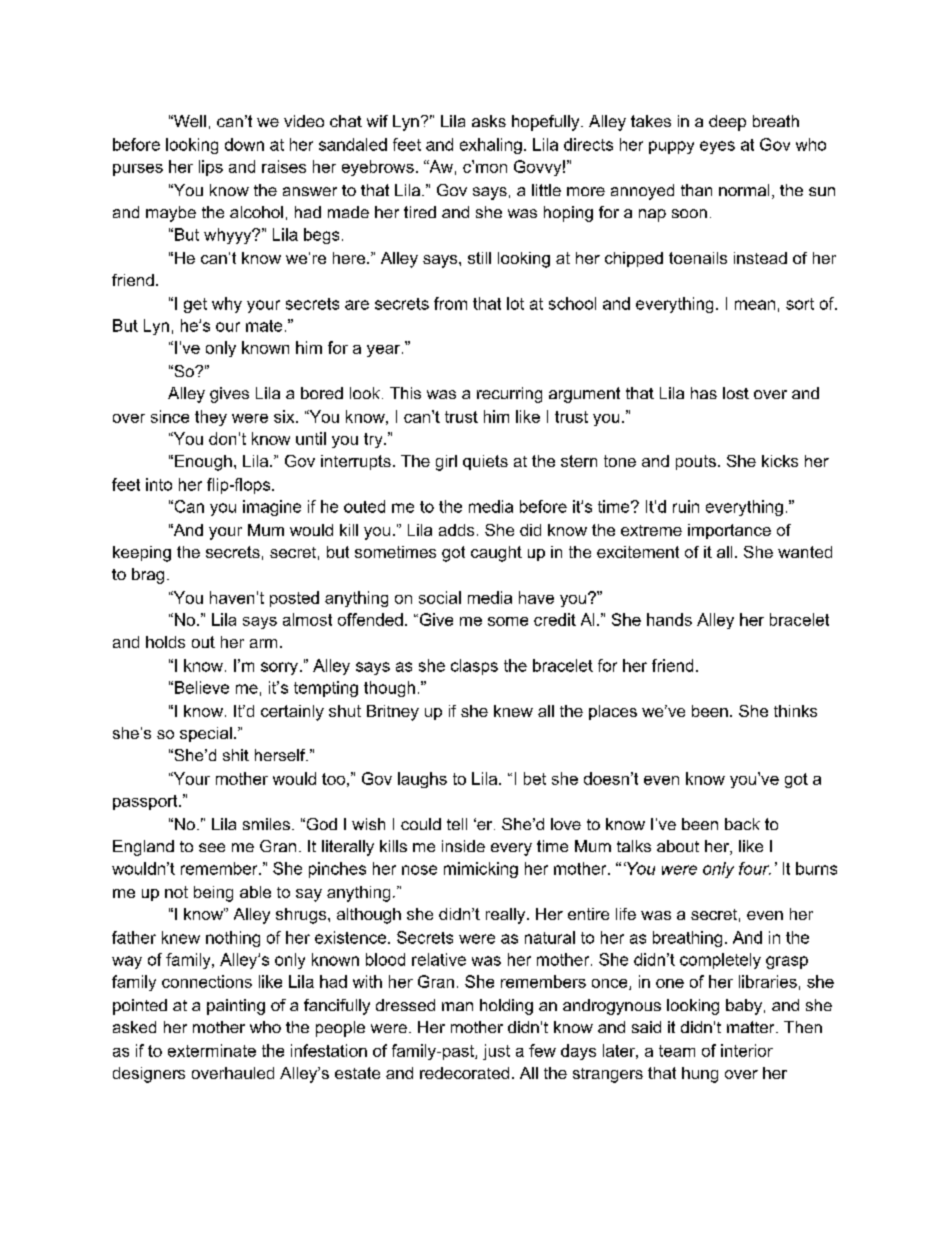  Describe the element at coordinates (491, 146) in the screenshot. I see `exhaling` at that location.
